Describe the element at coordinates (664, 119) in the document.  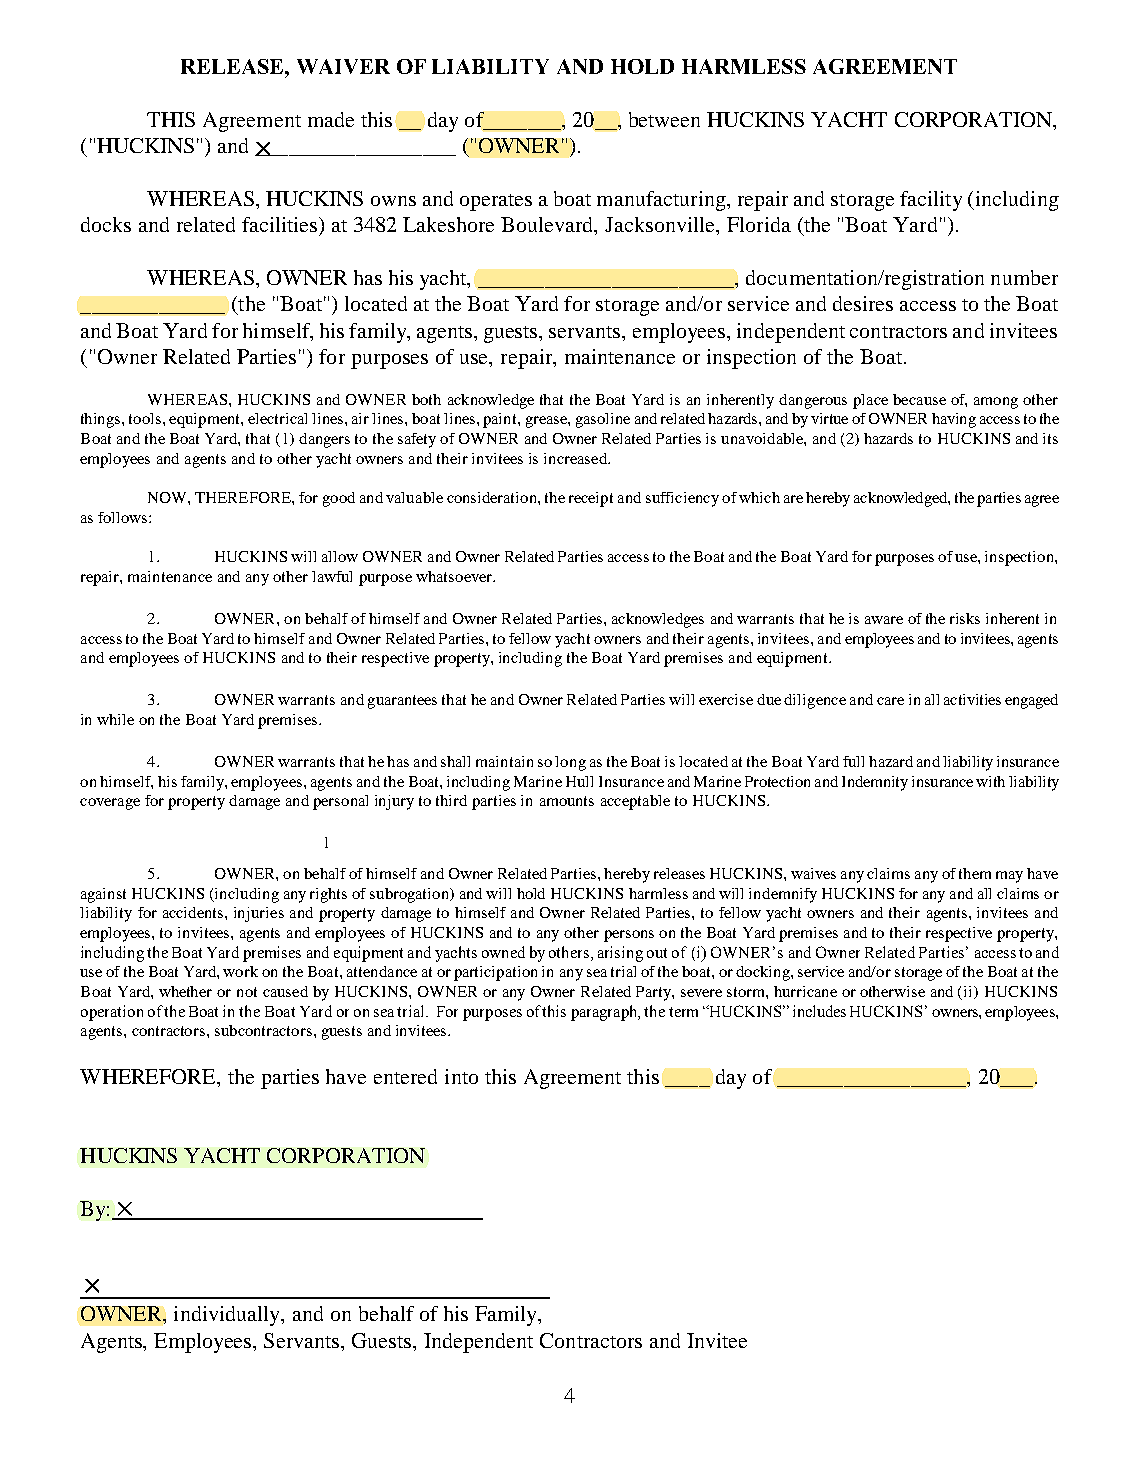
I see `between` at that location.
